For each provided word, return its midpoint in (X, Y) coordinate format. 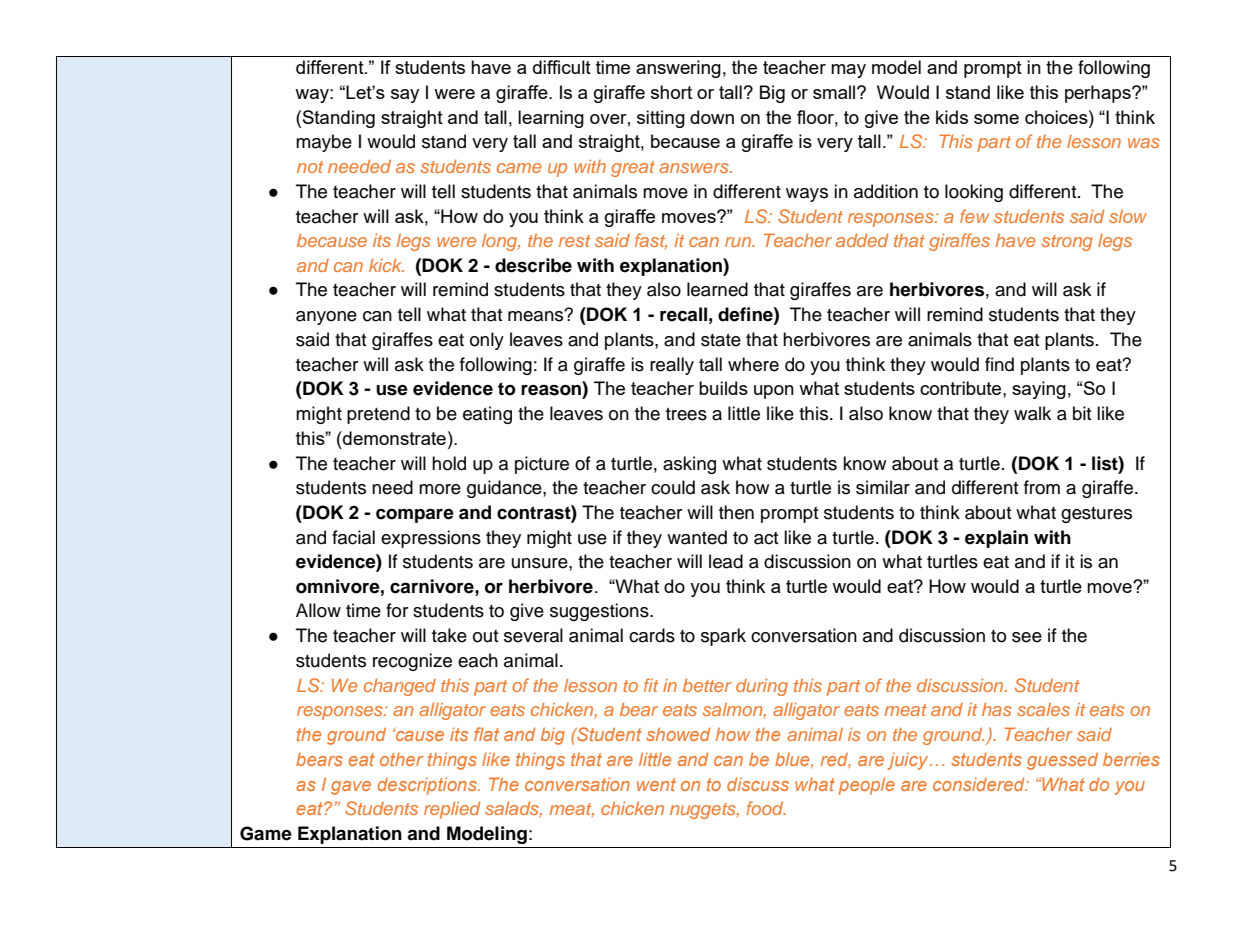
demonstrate (393, 438)
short (671, 92)
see (1027, 637)
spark (723, 637)
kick (386, 265)
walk (1032, 413)
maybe (324, 143)
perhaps (1099, 94)
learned (717, 289)
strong (1067, 243)
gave (351, 788)
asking (689, 465)
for (397, 610)
